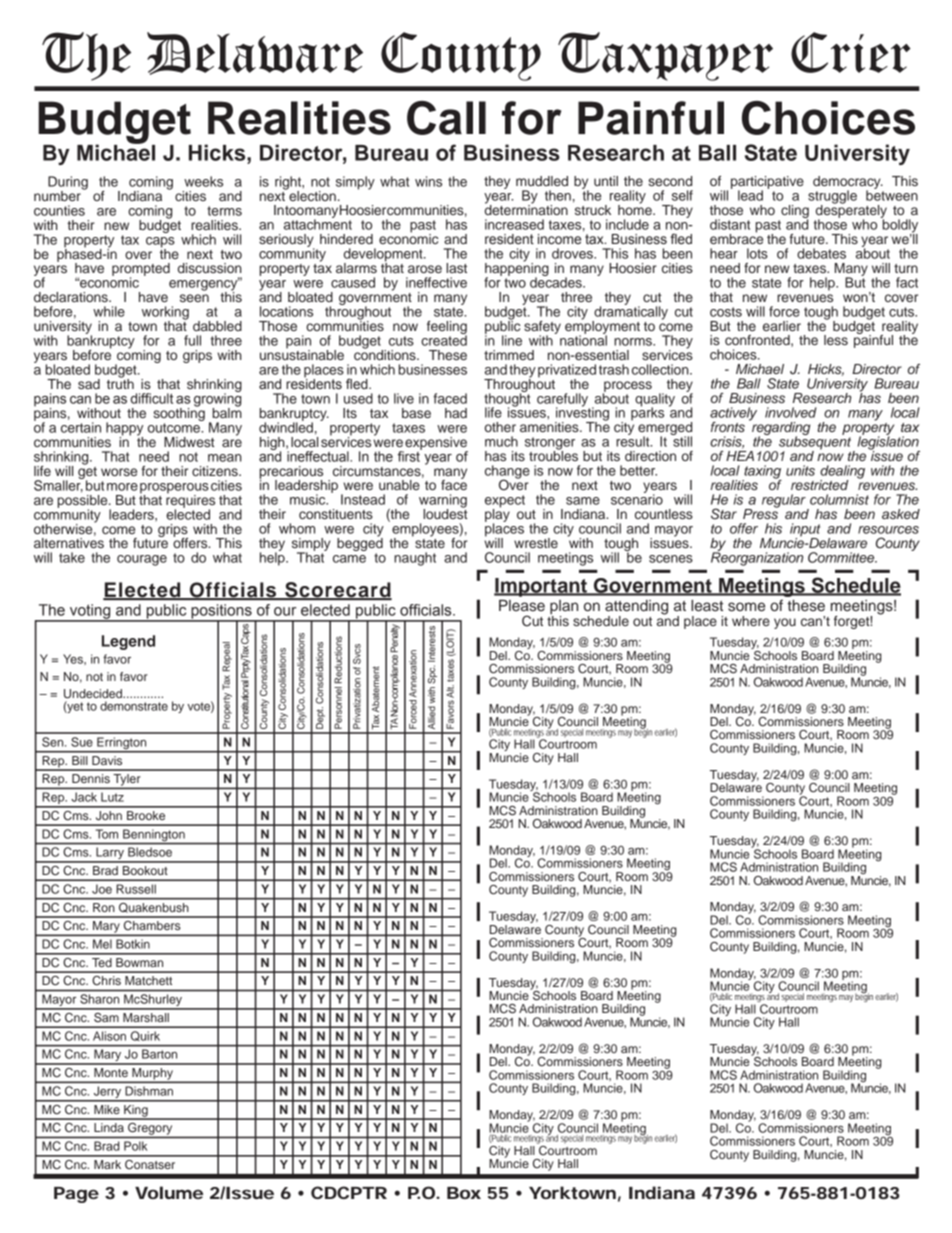 Image resolution: width=952 pixels, height=1233 pixels. What do you see at coordinates (785, 623) in the page?
I see `you` at bounding box center [785, 623].
